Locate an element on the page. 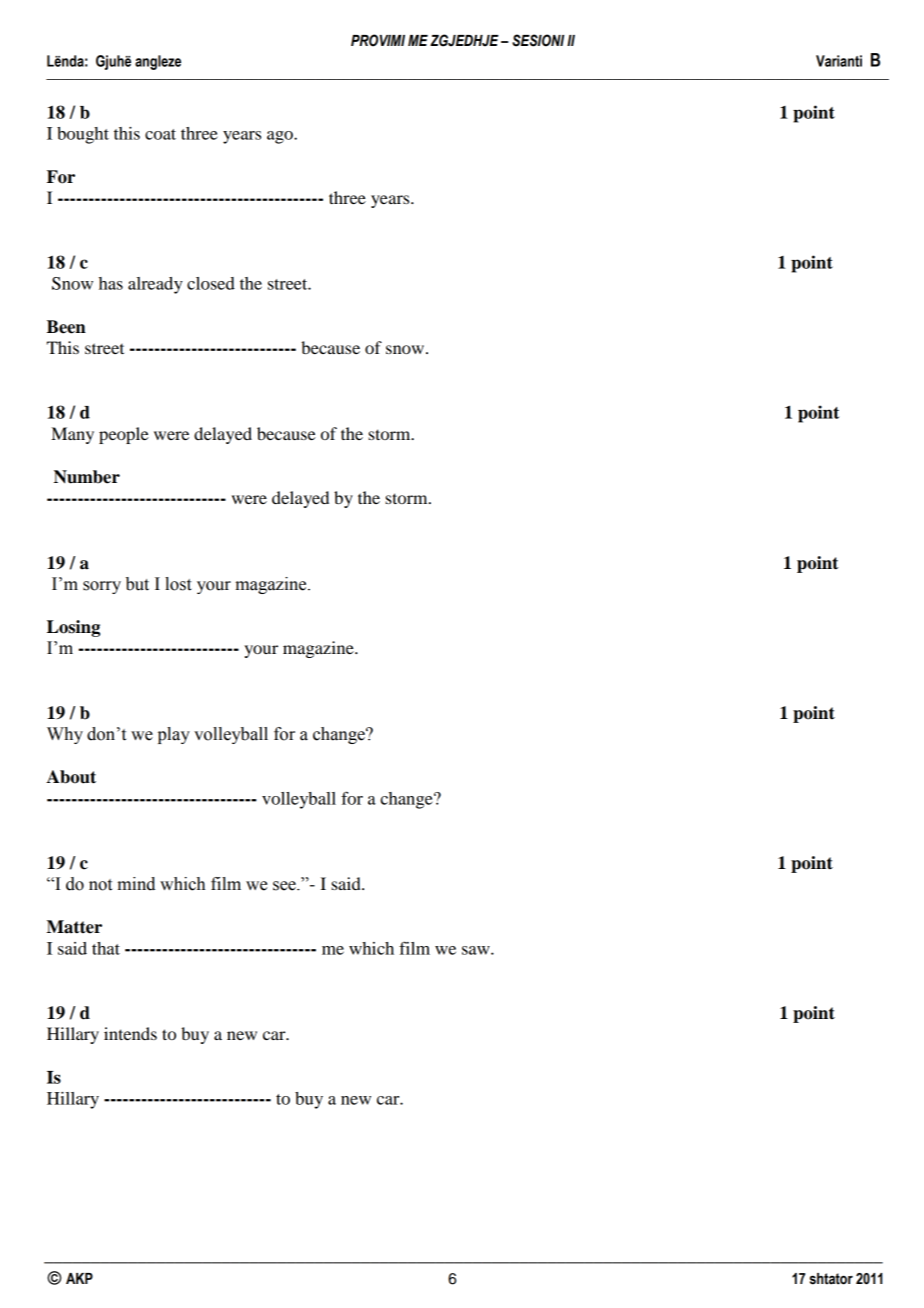 The height and width of the image is (1308, 924). not is located at coordinates (100, 885).
